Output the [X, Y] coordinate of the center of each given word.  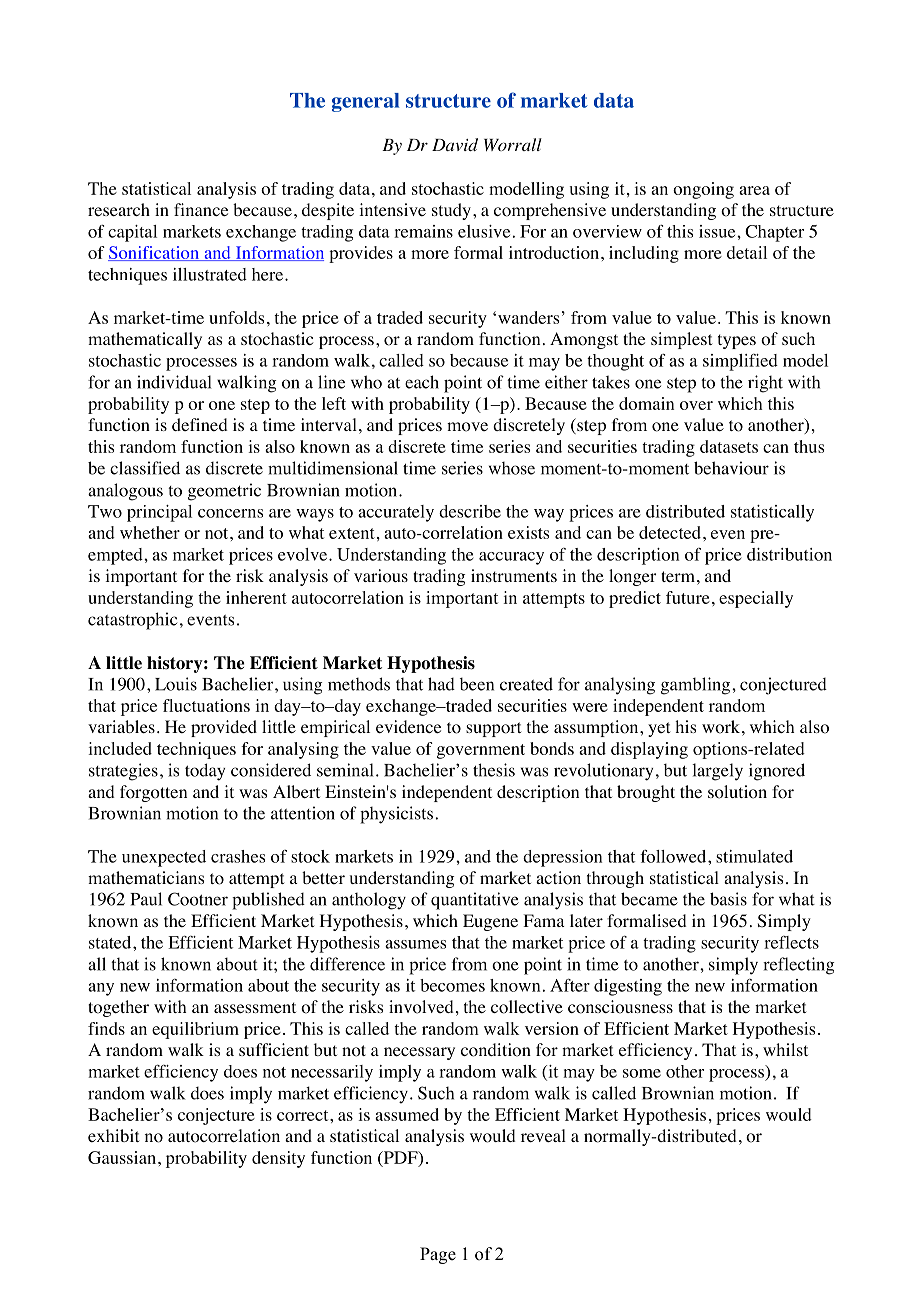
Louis [176, 684]
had [441, 684]
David [455, 144]
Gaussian [122, 1157]
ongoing [703, 190]
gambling [697, 686]
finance [201, 209]
